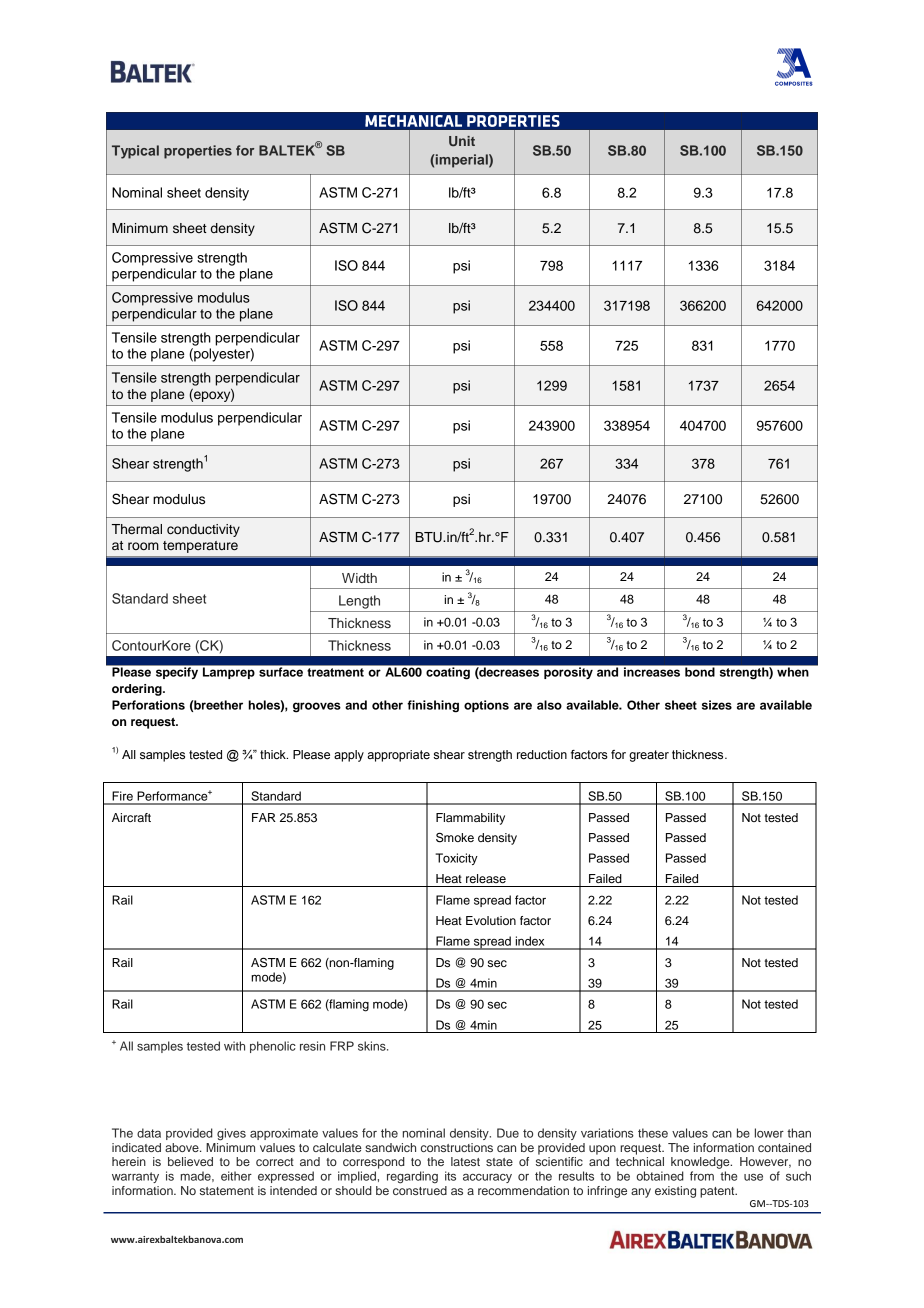 The height and width of the screenshot is (1308, 924). Describe the element at coordinates (649, 756) in the screenshot. I see `greater` at that location.
